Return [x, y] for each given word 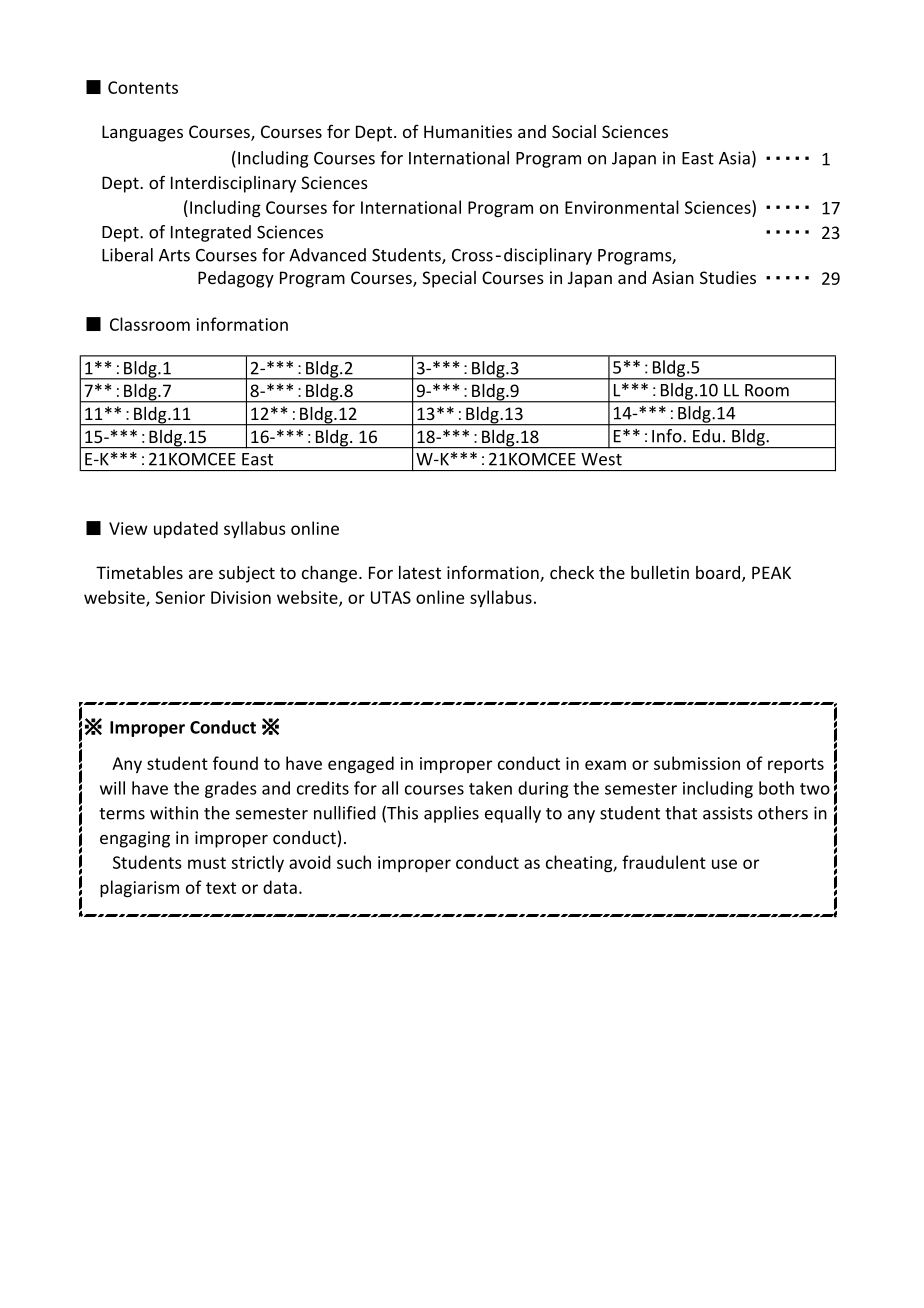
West [601, 459]
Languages [142, 133]
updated [186, 529]
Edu [706, 436]
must [207, 863]
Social [574, 131]
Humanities [468, 131]
